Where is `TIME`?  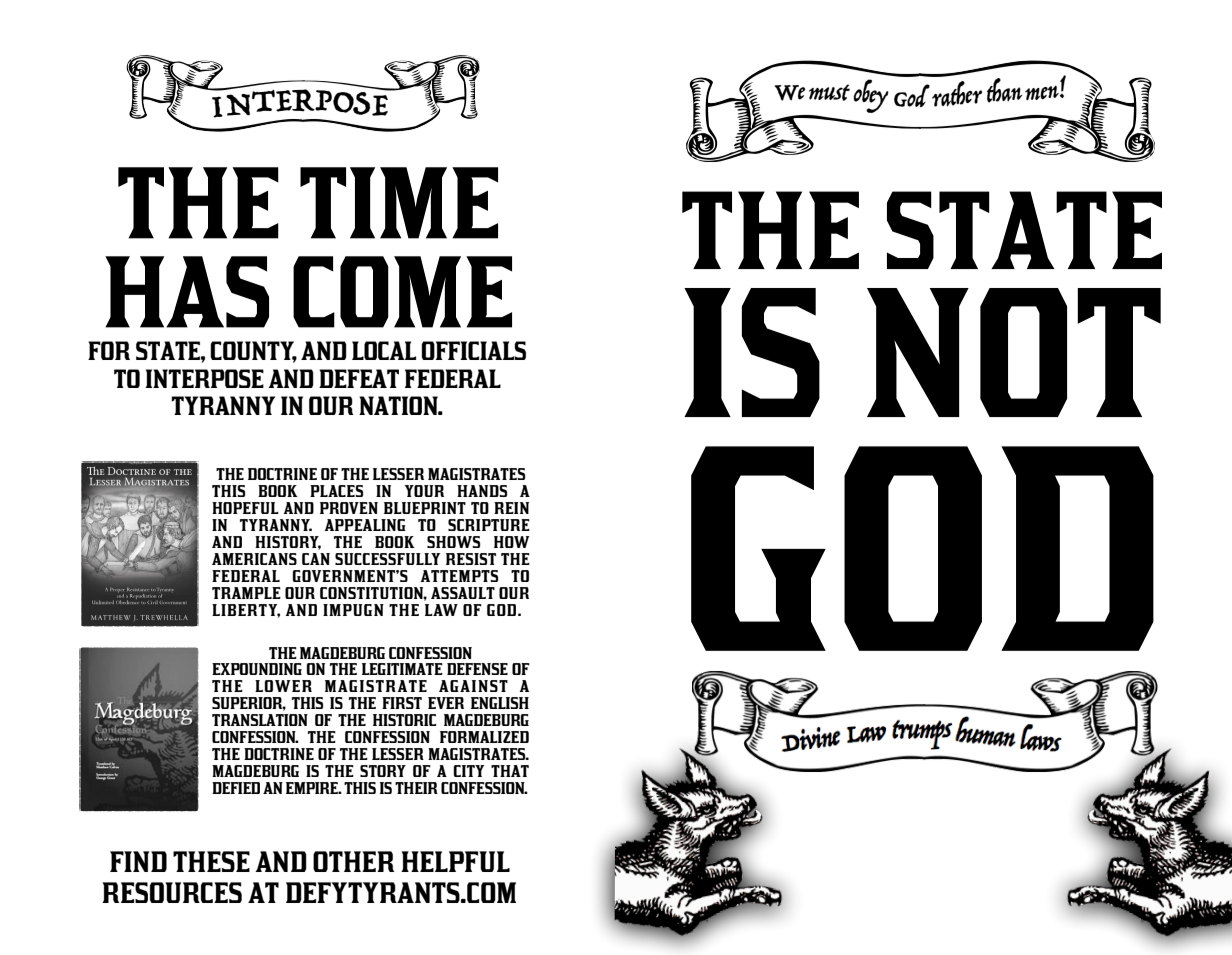 TIME is located at coordinates (399, 203).
